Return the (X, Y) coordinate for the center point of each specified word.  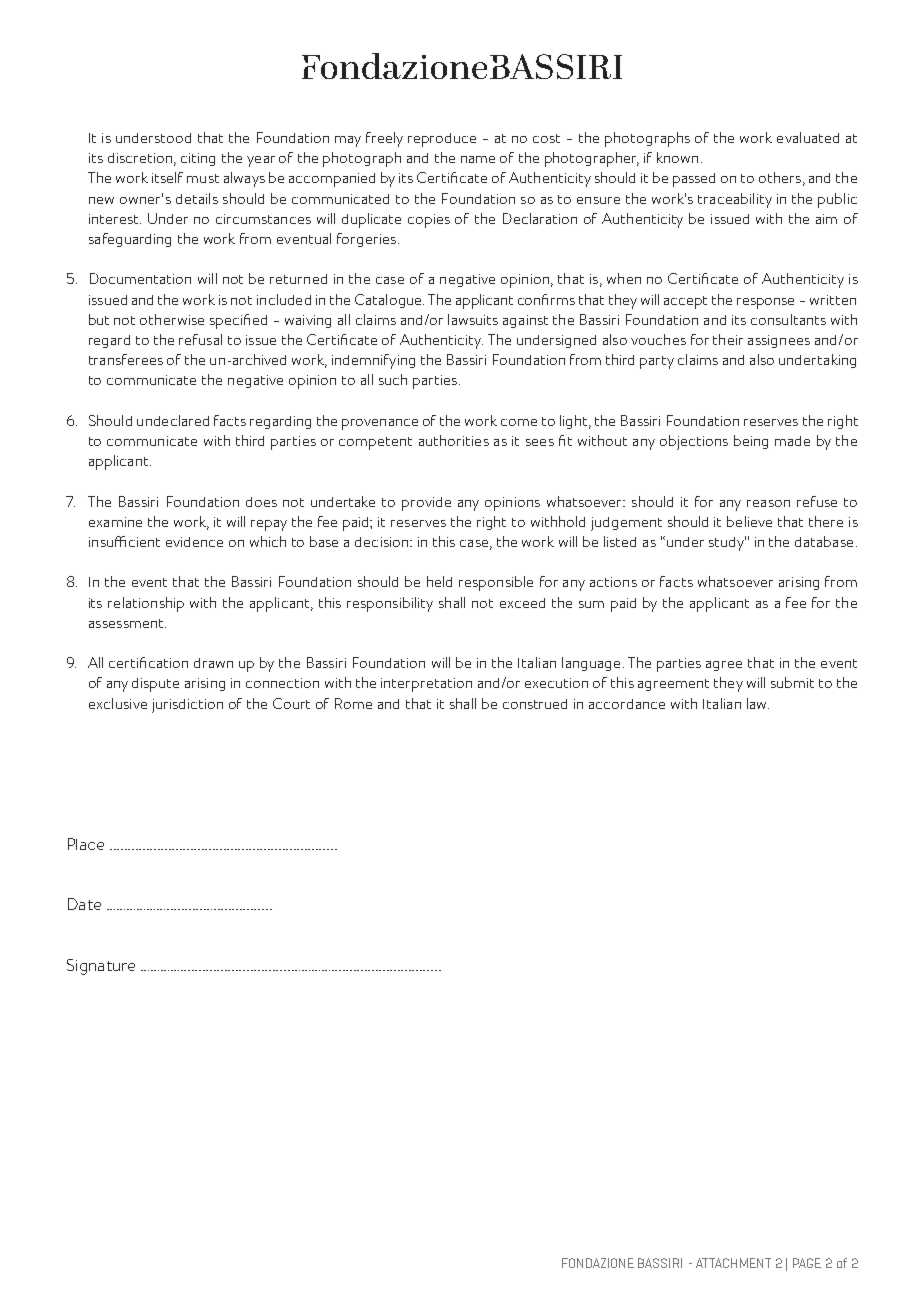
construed (535, 704)
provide (426, 504)
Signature (101, 967)
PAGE (807, 1263)
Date (84, 904)
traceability (735, 200)
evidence (194, 542)
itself (167, 177)
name (478, 159)
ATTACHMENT (733, 1263)
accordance (627, 704)
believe (749, 521)
